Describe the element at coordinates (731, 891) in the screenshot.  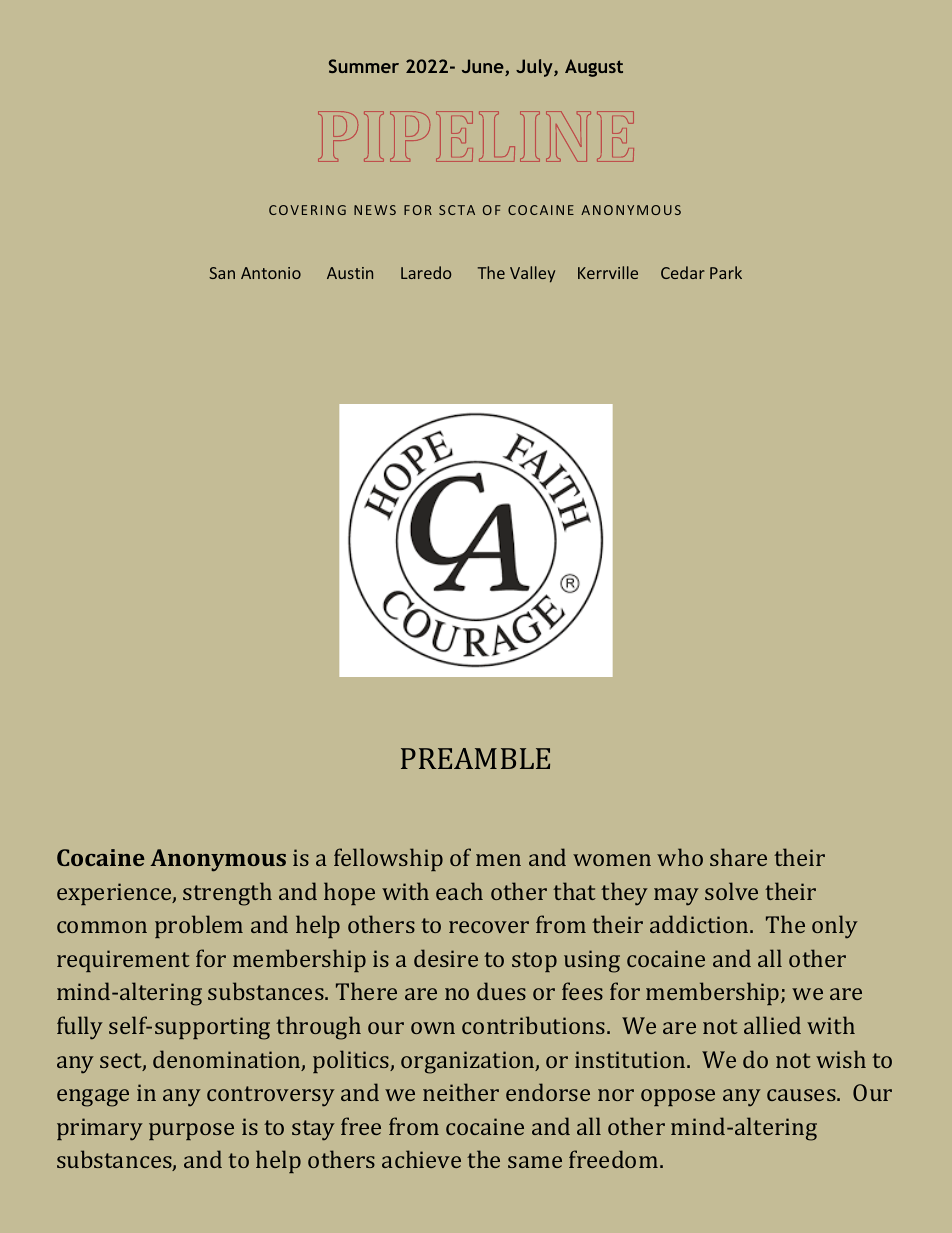
I see `solve` at that location.
